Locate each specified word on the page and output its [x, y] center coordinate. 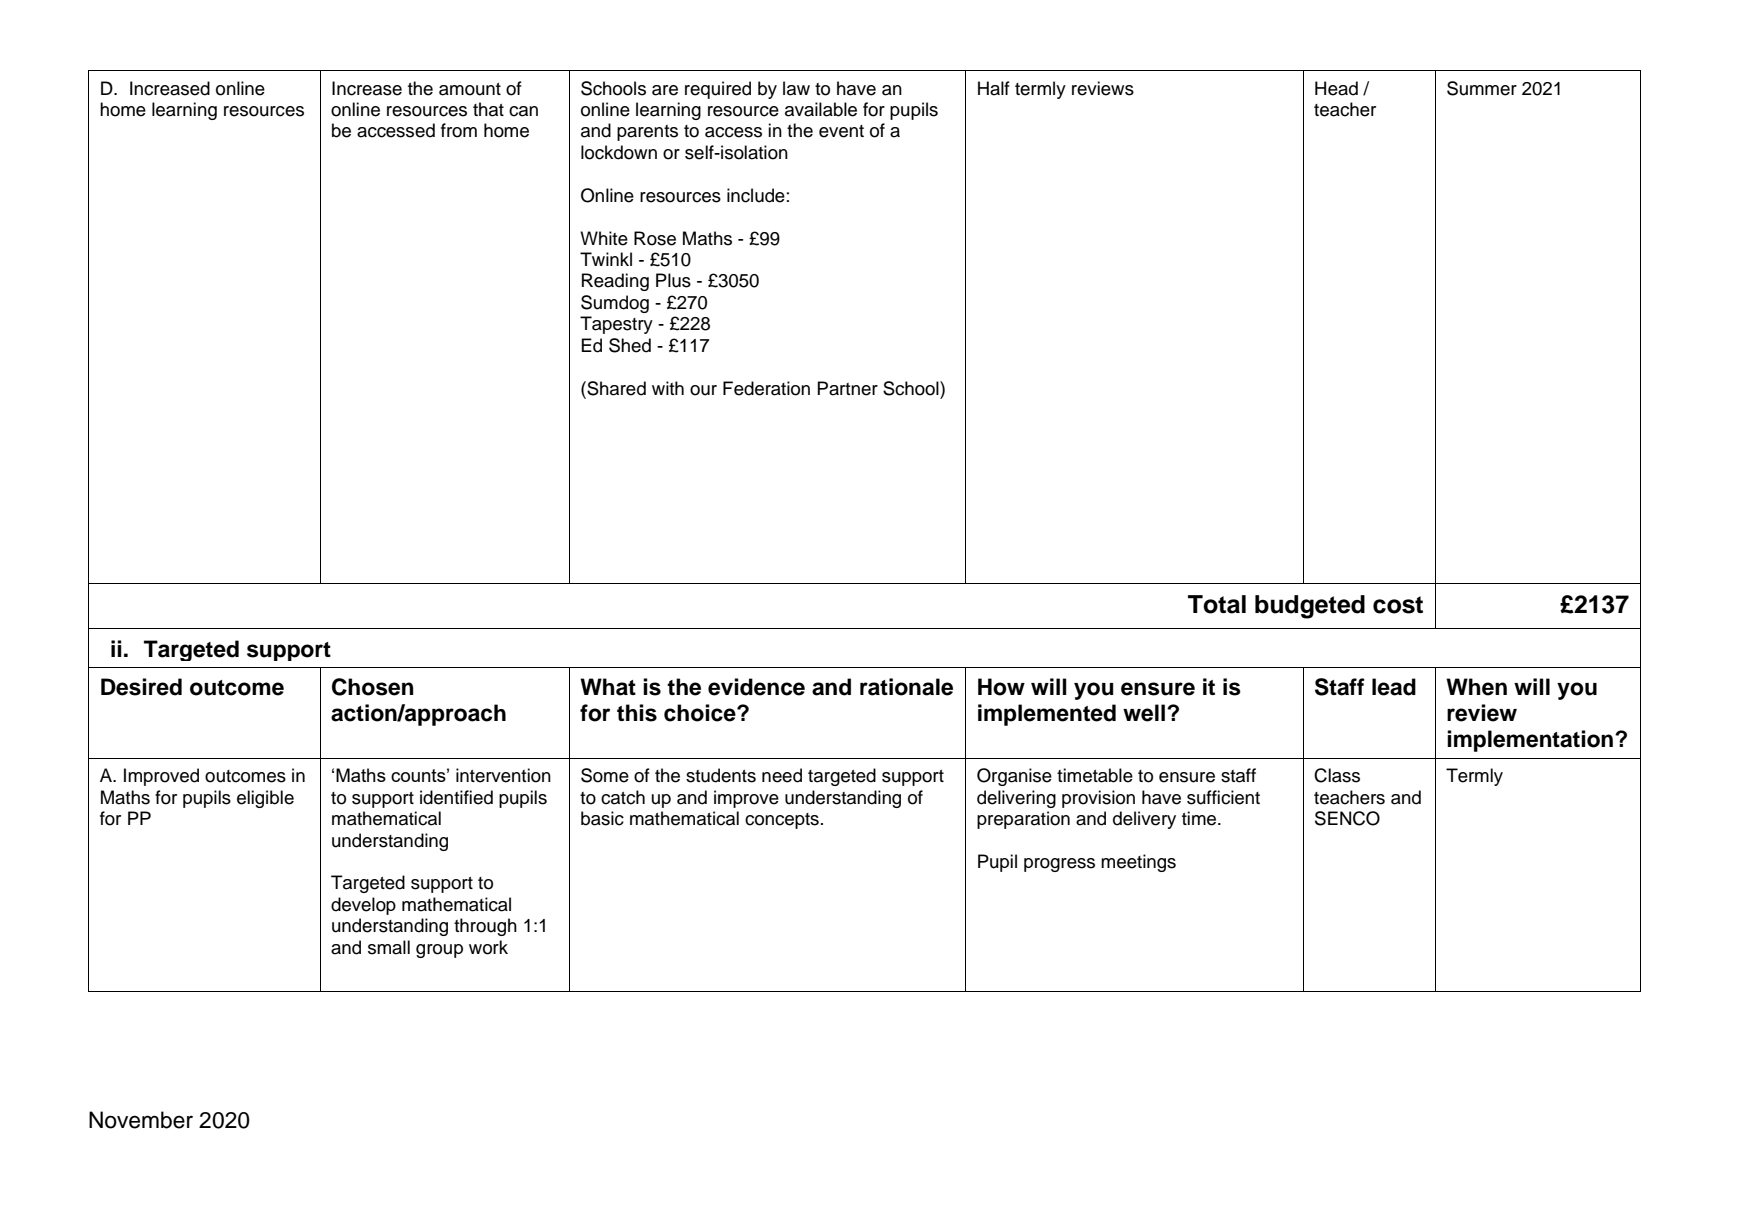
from [459, 130]
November [141, 1120]
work [488, 947]
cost [1398, 605]
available [821, 109]
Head [1336, 88]
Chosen [373, 687]
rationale [906, 687]
